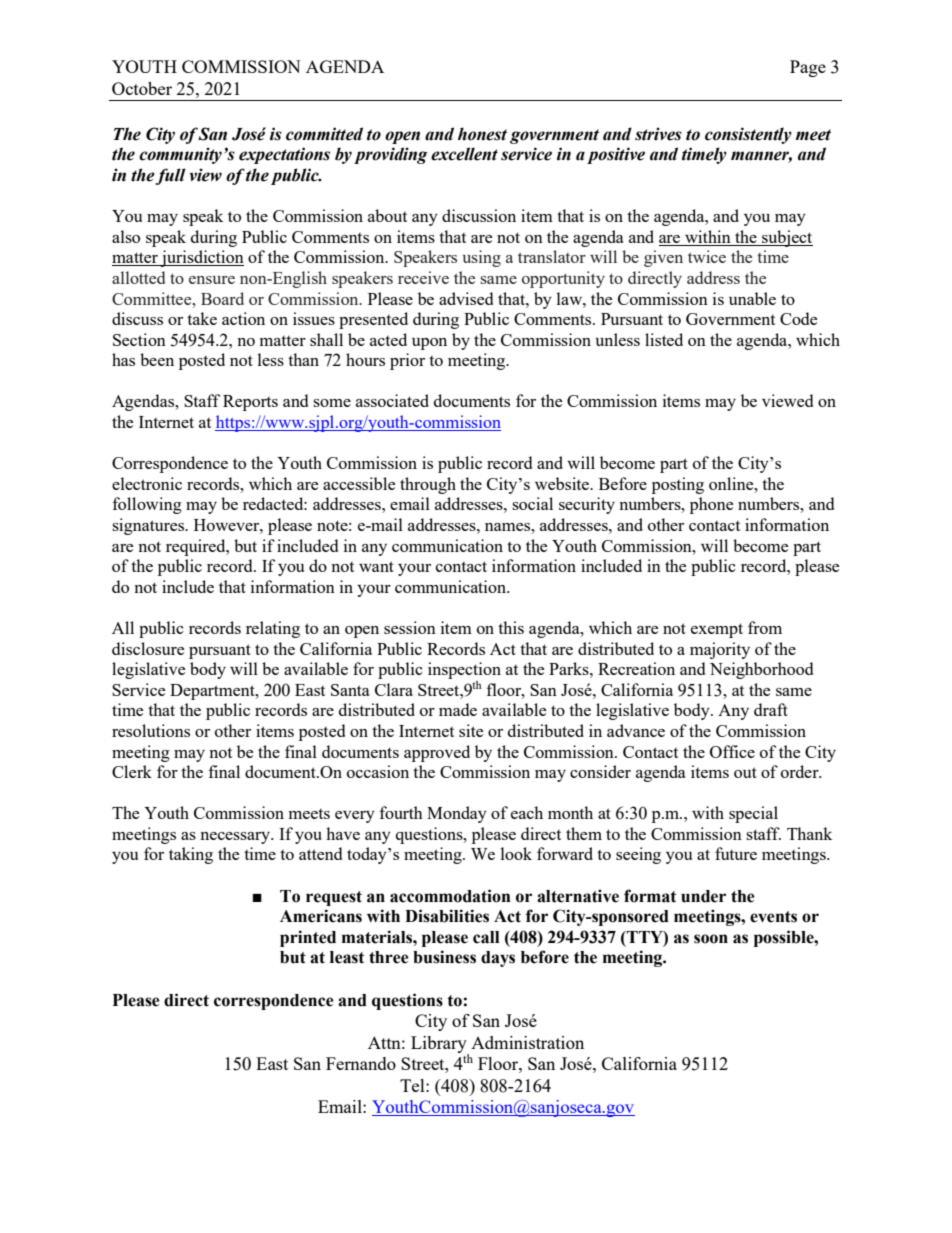  I want to click on consistently, so click(748, 135).
